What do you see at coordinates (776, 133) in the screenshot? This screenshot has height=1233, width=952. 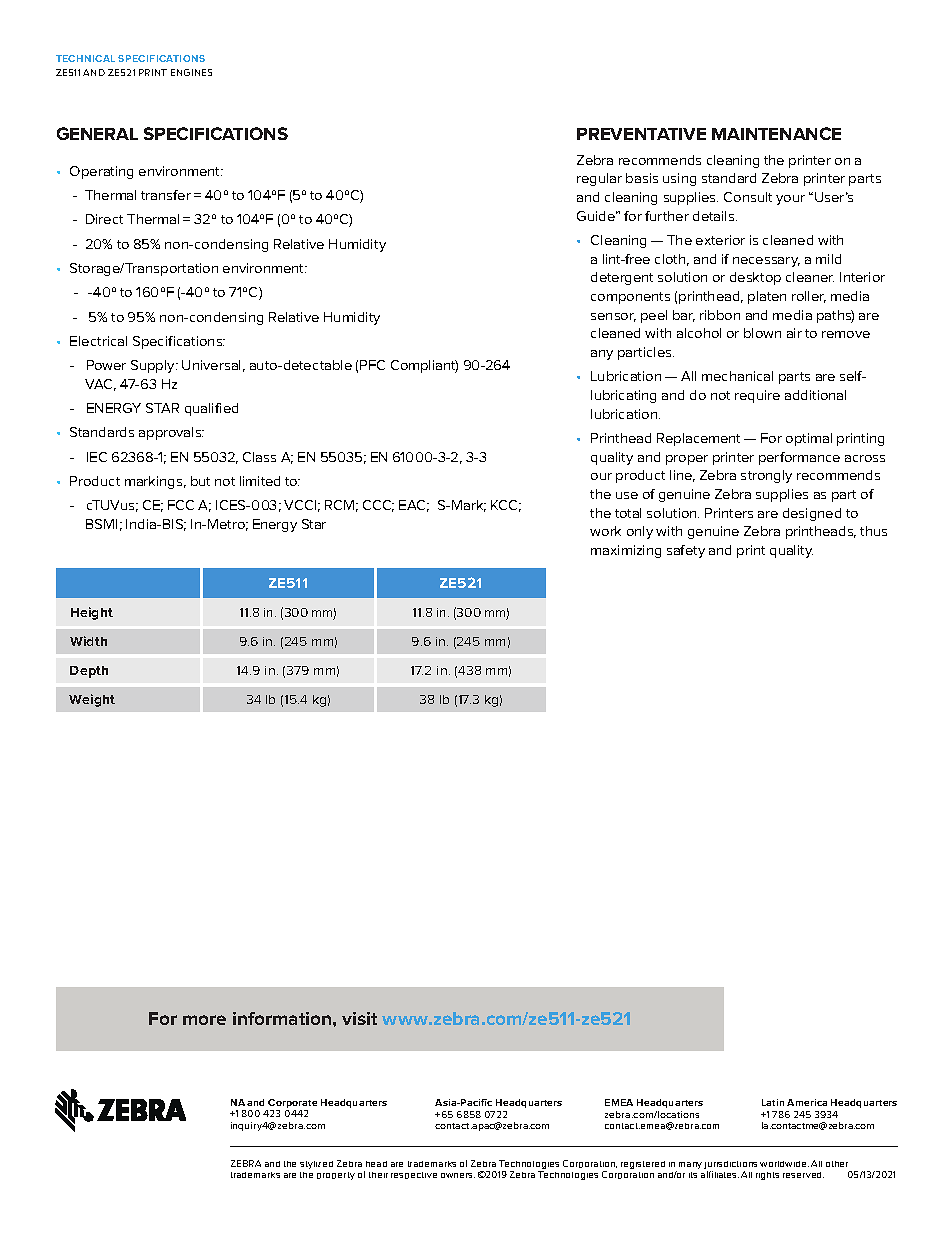 I see `MAINTENANCE` at bounding box center [776, 133].
